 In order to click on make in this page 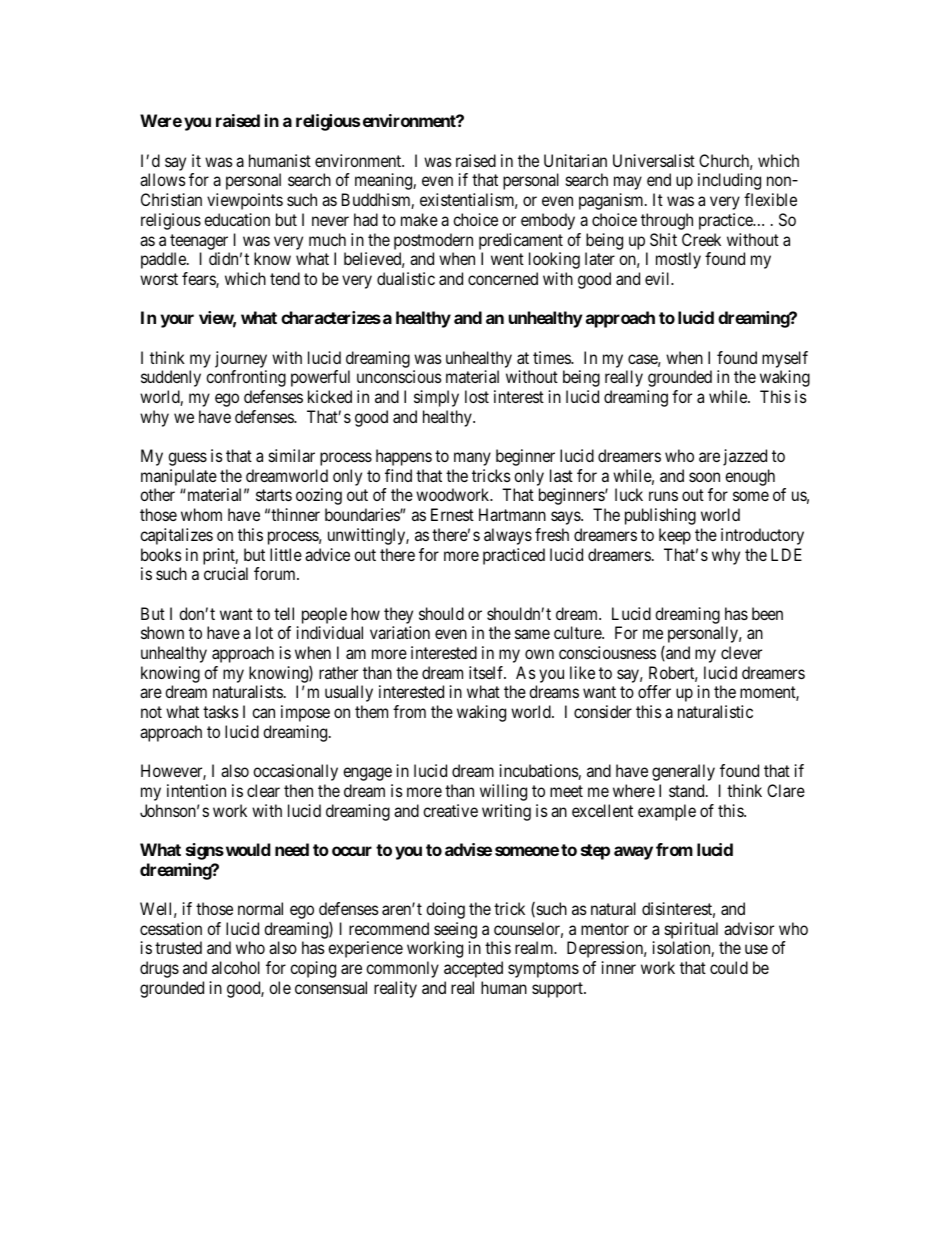, I will do `click(419, 219)`.
